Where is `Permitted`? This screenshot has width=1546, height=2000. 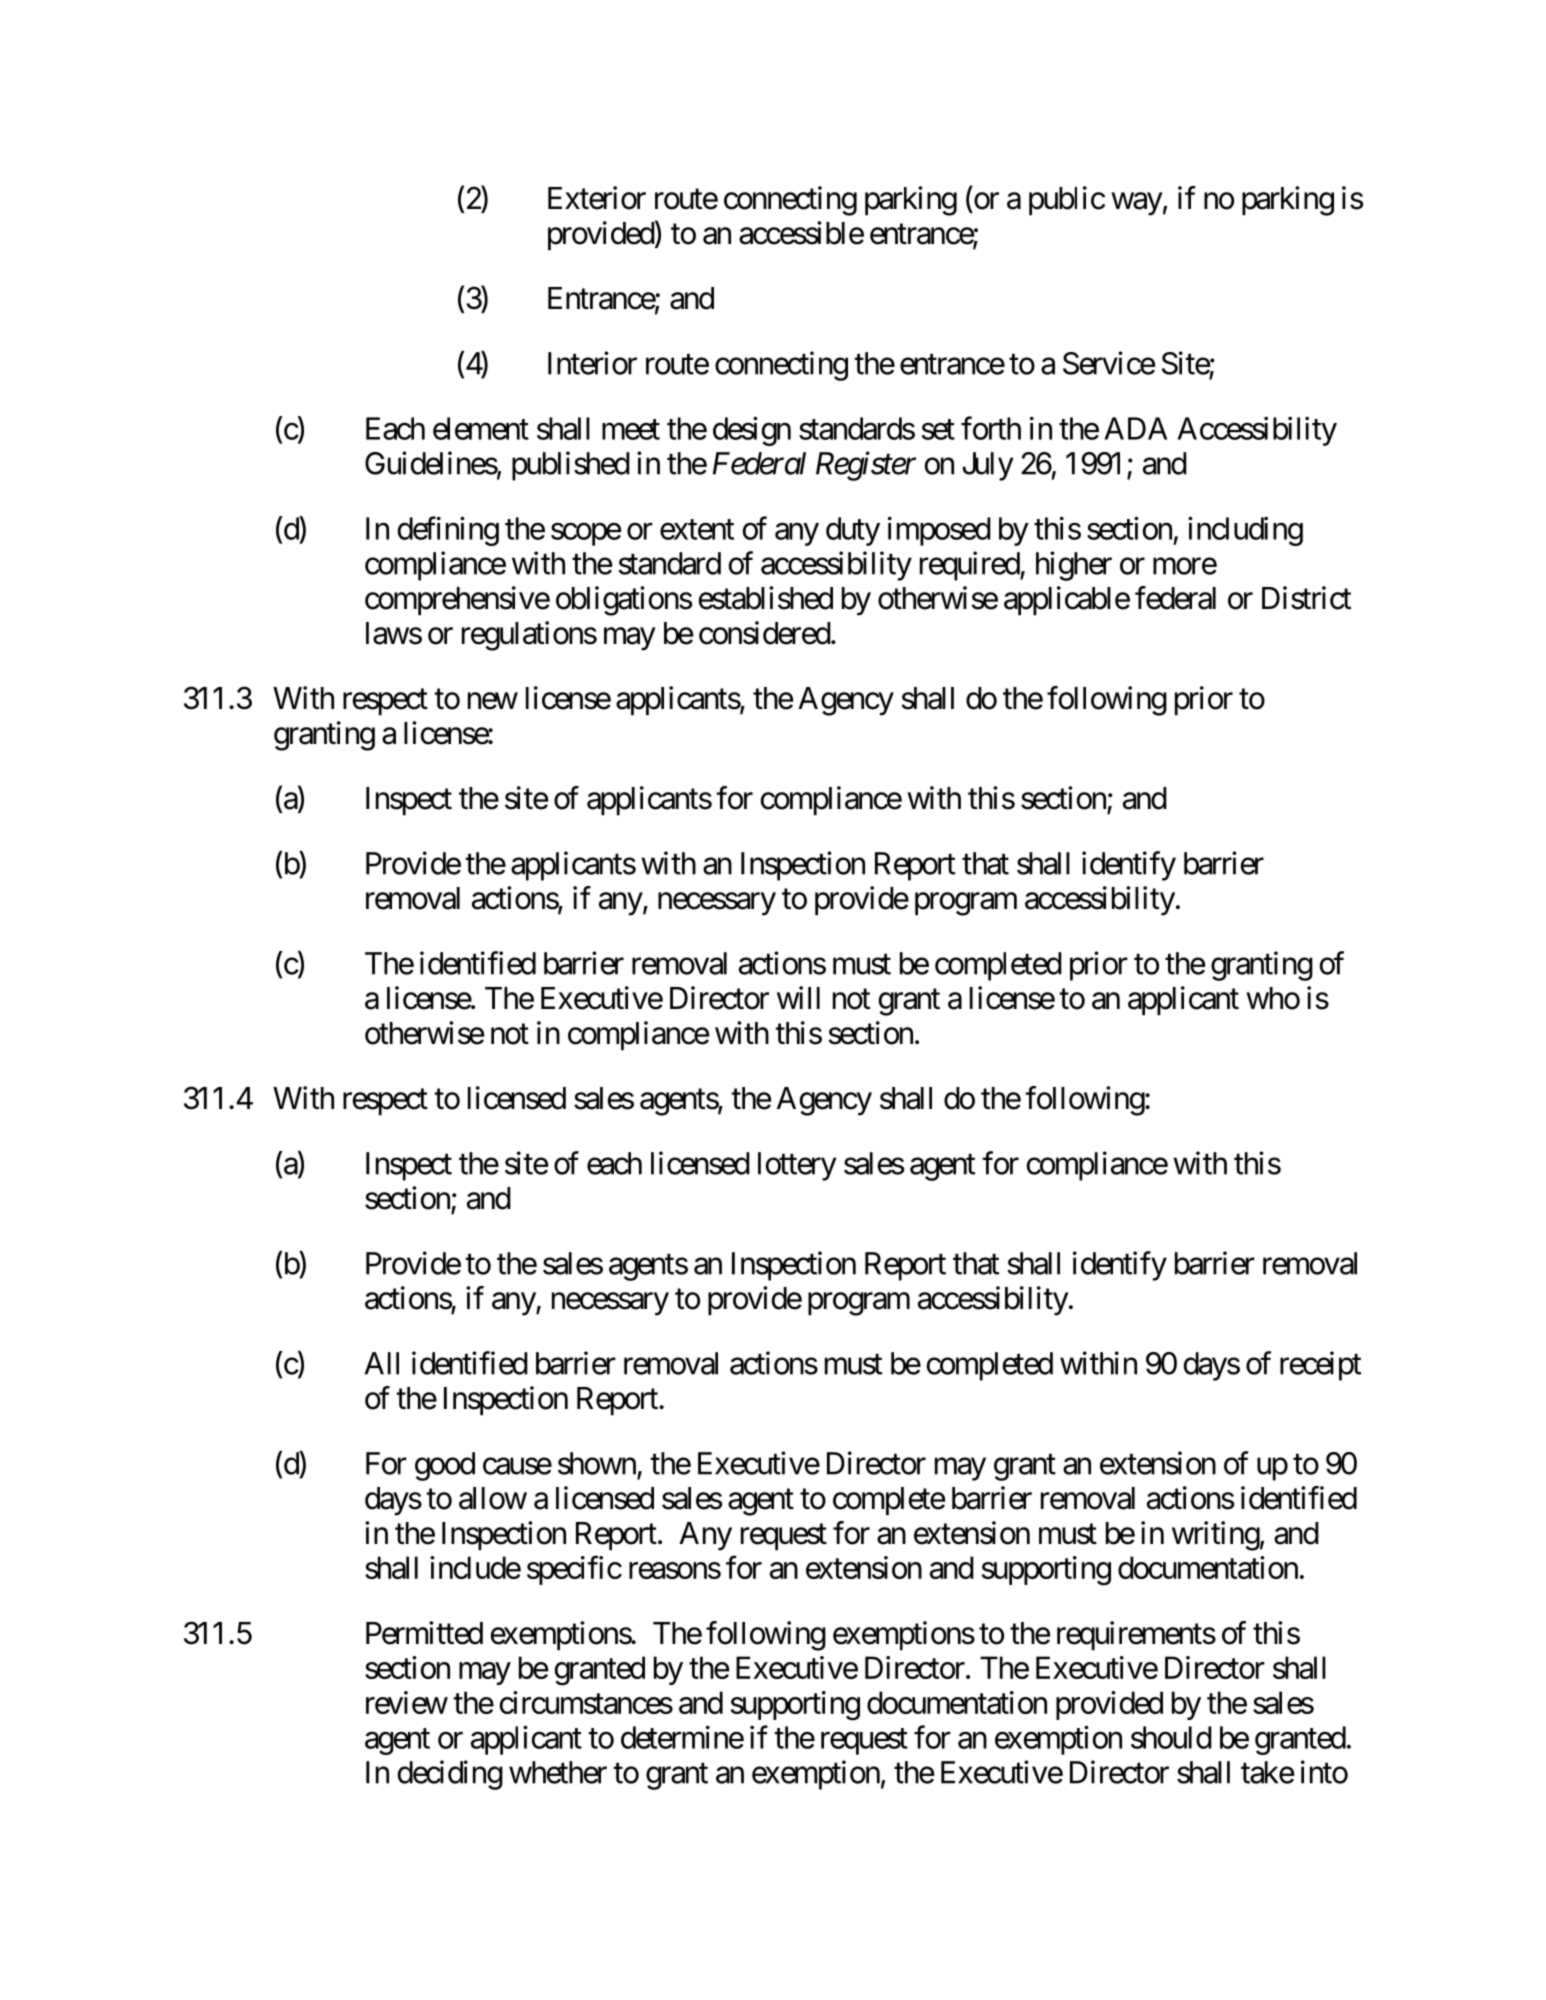
Permitted is located at coordinates (424, 1633).
